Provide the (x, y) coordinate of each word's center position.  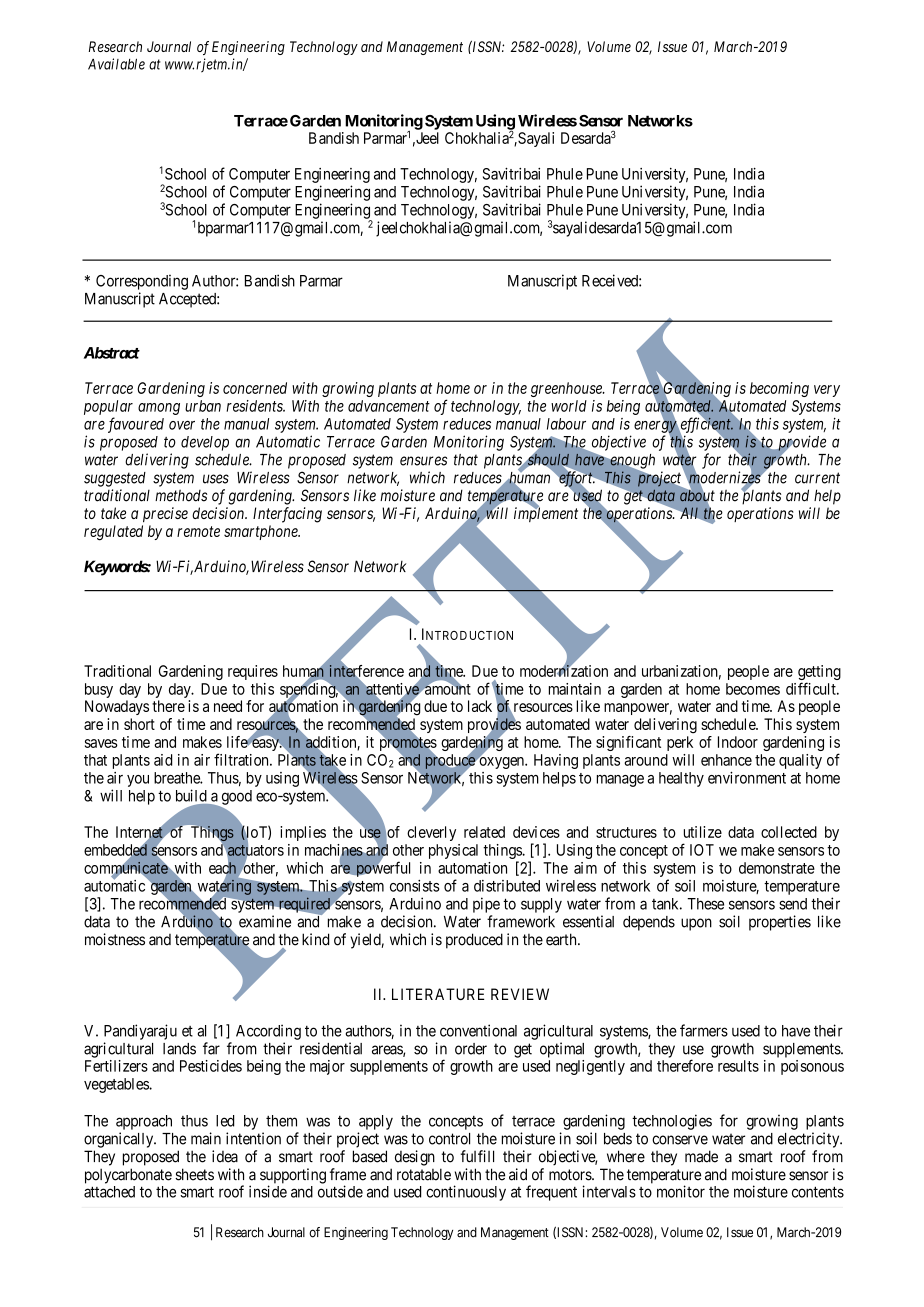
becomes (753, 689)
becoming (779, 389)
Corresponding (142, 282)
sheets (194, 1174)
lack (480, 706)
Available (116, 64)
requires (253, 672)
